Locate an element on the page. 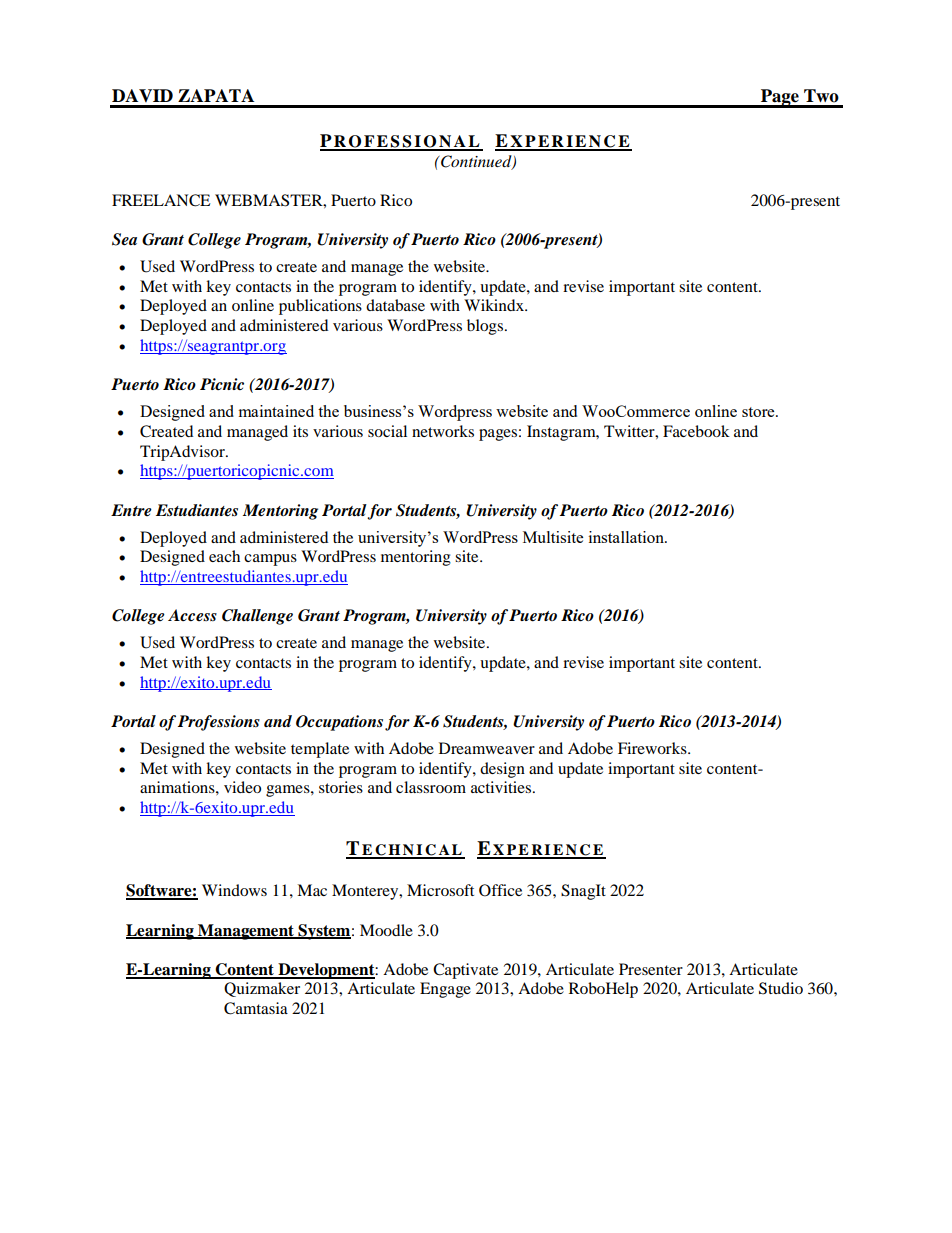 The image size is (952, 1233). networks is located at coordinates (443, 431).
